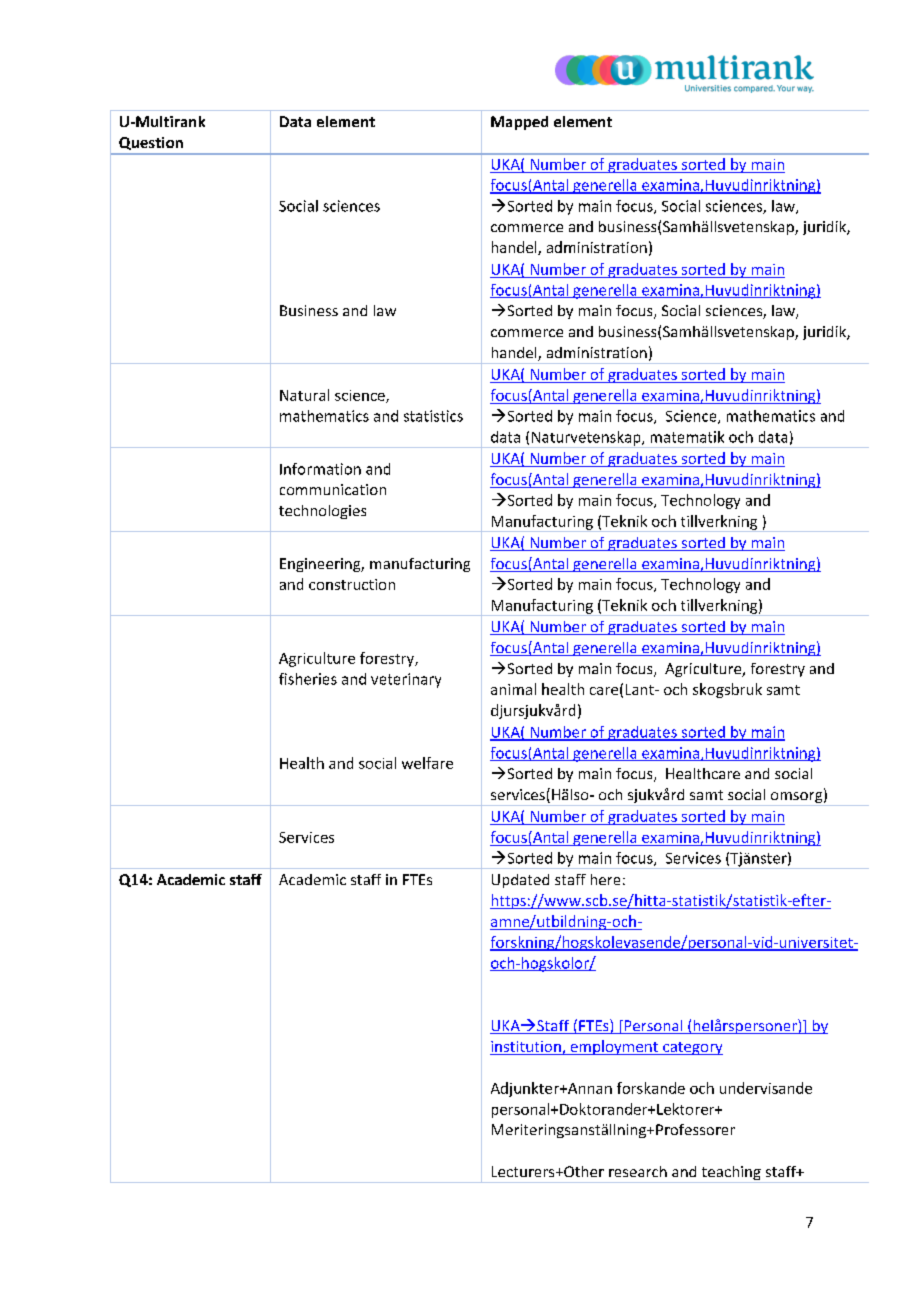 Image resolution: width=924 pixels, height=1308 pixels. What do you see at coordinates (433, 416) in the document?
I see `statistics` at bounding box center [433, 416].
